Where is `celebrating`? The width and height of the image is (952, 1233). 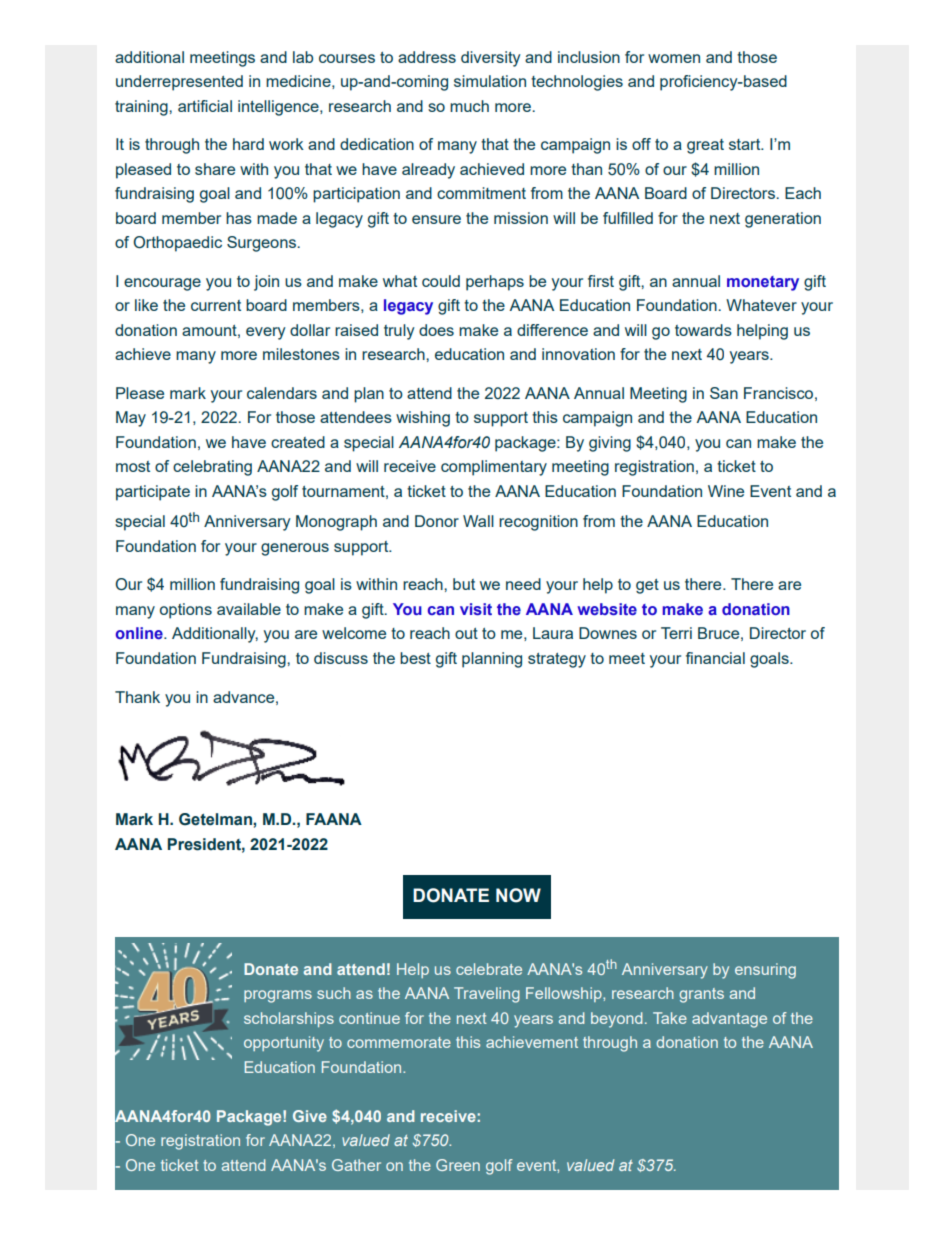 celebrating is located at coordinates (212, 468).
